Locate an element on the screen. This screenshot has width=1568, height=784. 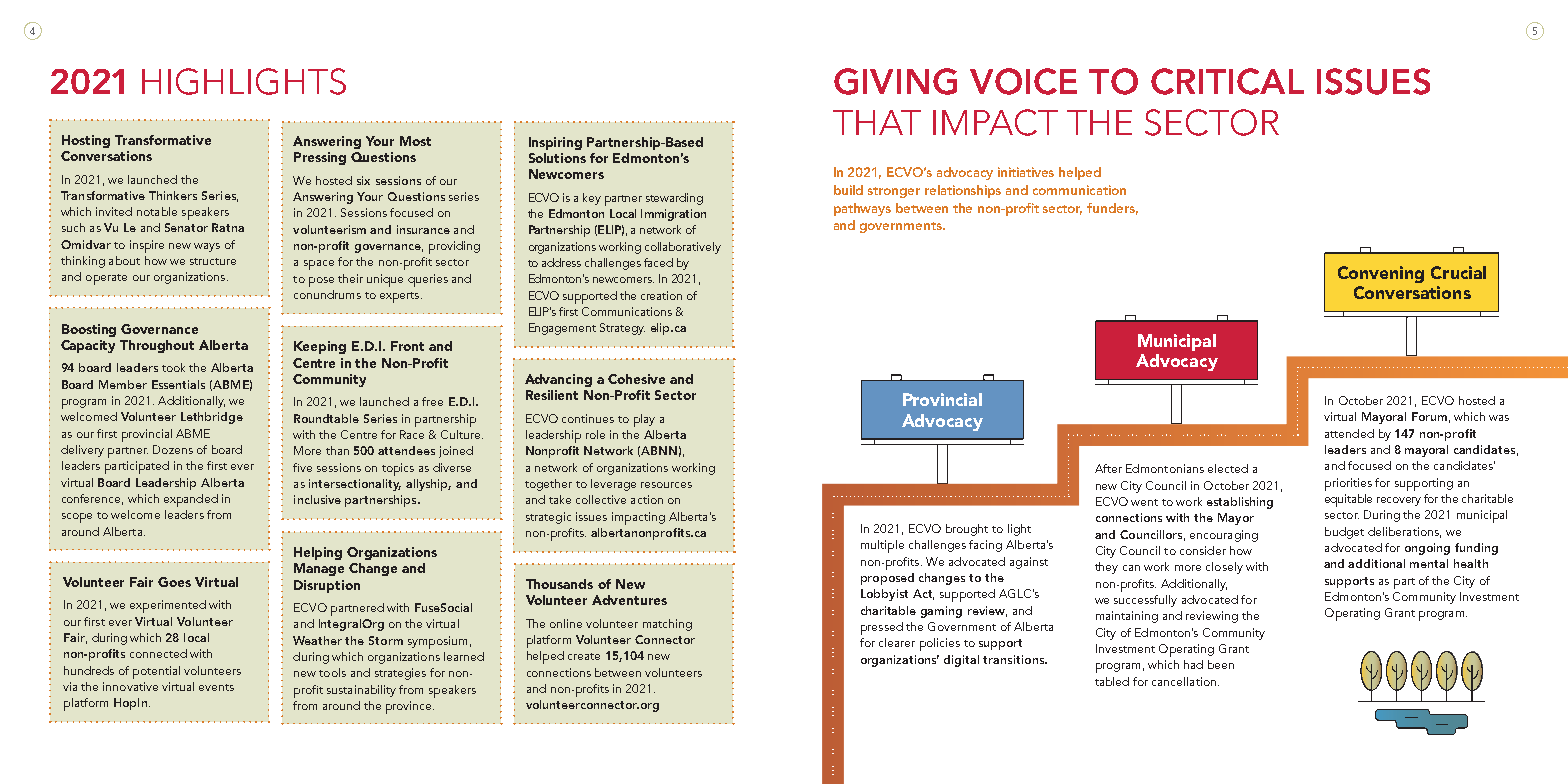
Essentials is located at coordinates (178, 384).
